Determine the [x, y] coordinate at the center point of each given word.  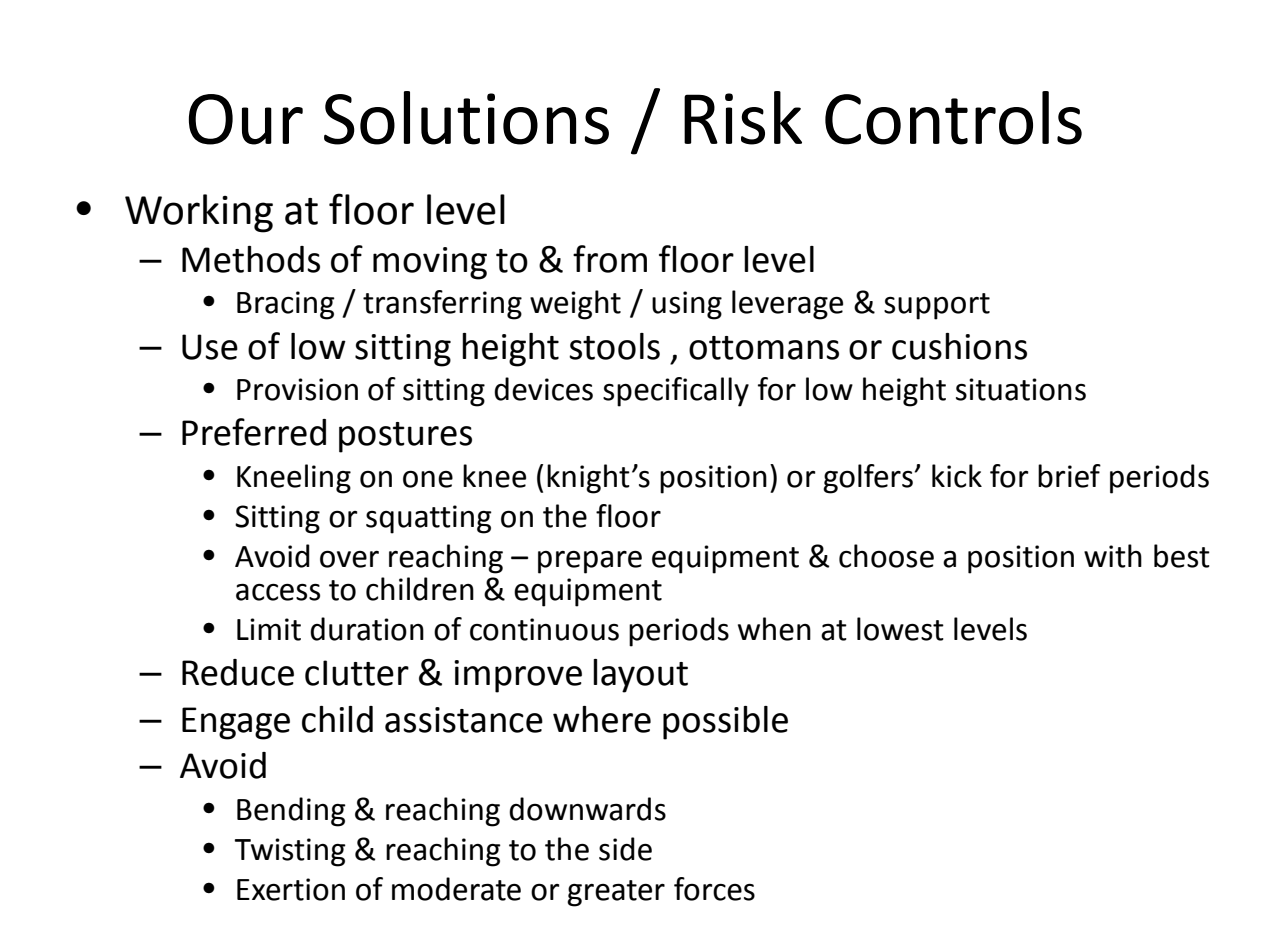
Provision [297, 389]
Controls [953, 118]
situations [1021, 389]
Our [246, 119]
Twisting [290, 852]
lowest [900, 629]
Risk [743, 118]
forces [714, 889]
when [774, 629]
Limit [269, 629]
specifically [676, 392]
